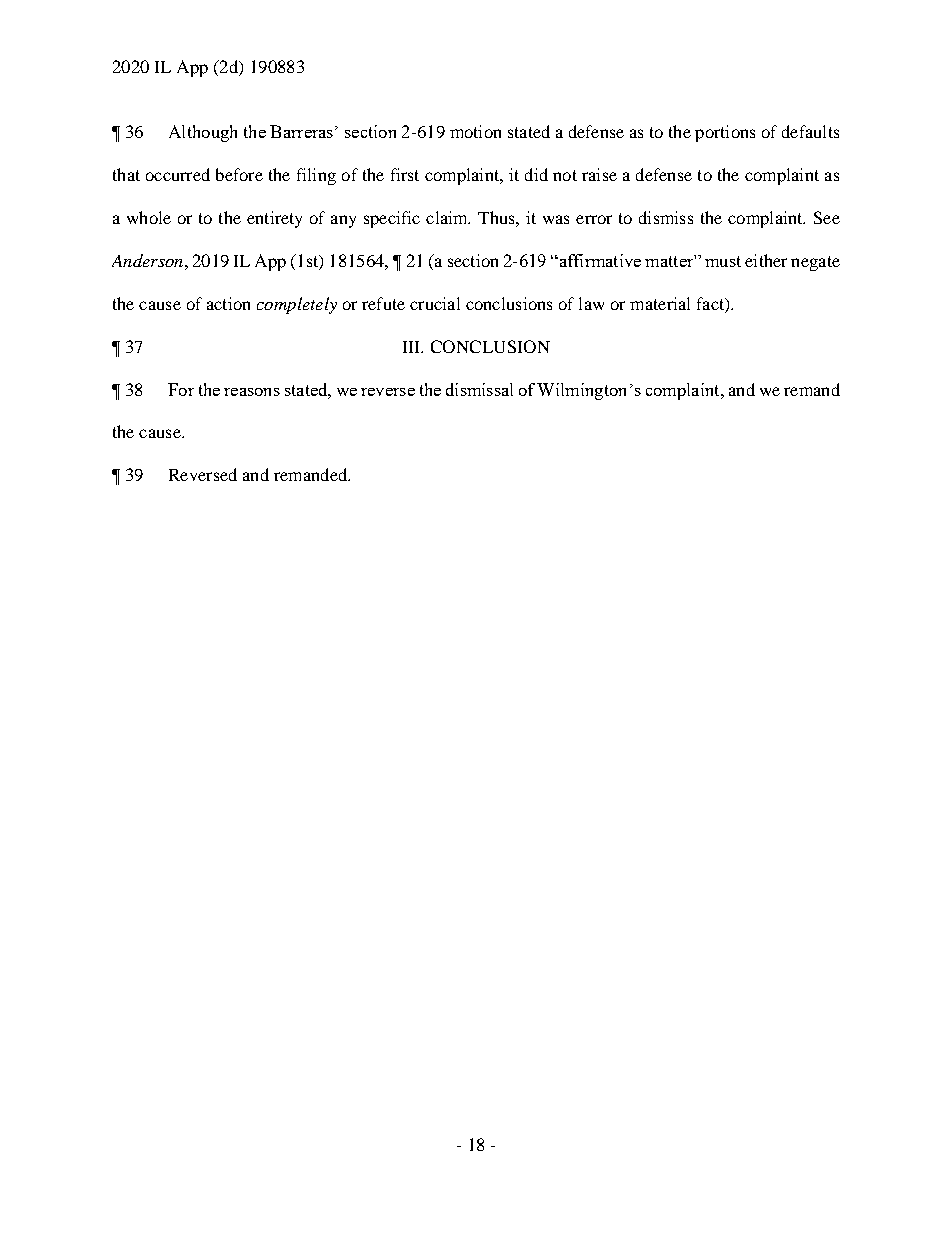 The width and height of the screenshot is (952, 1233). I want to click on Thus, so click(497, 217).
